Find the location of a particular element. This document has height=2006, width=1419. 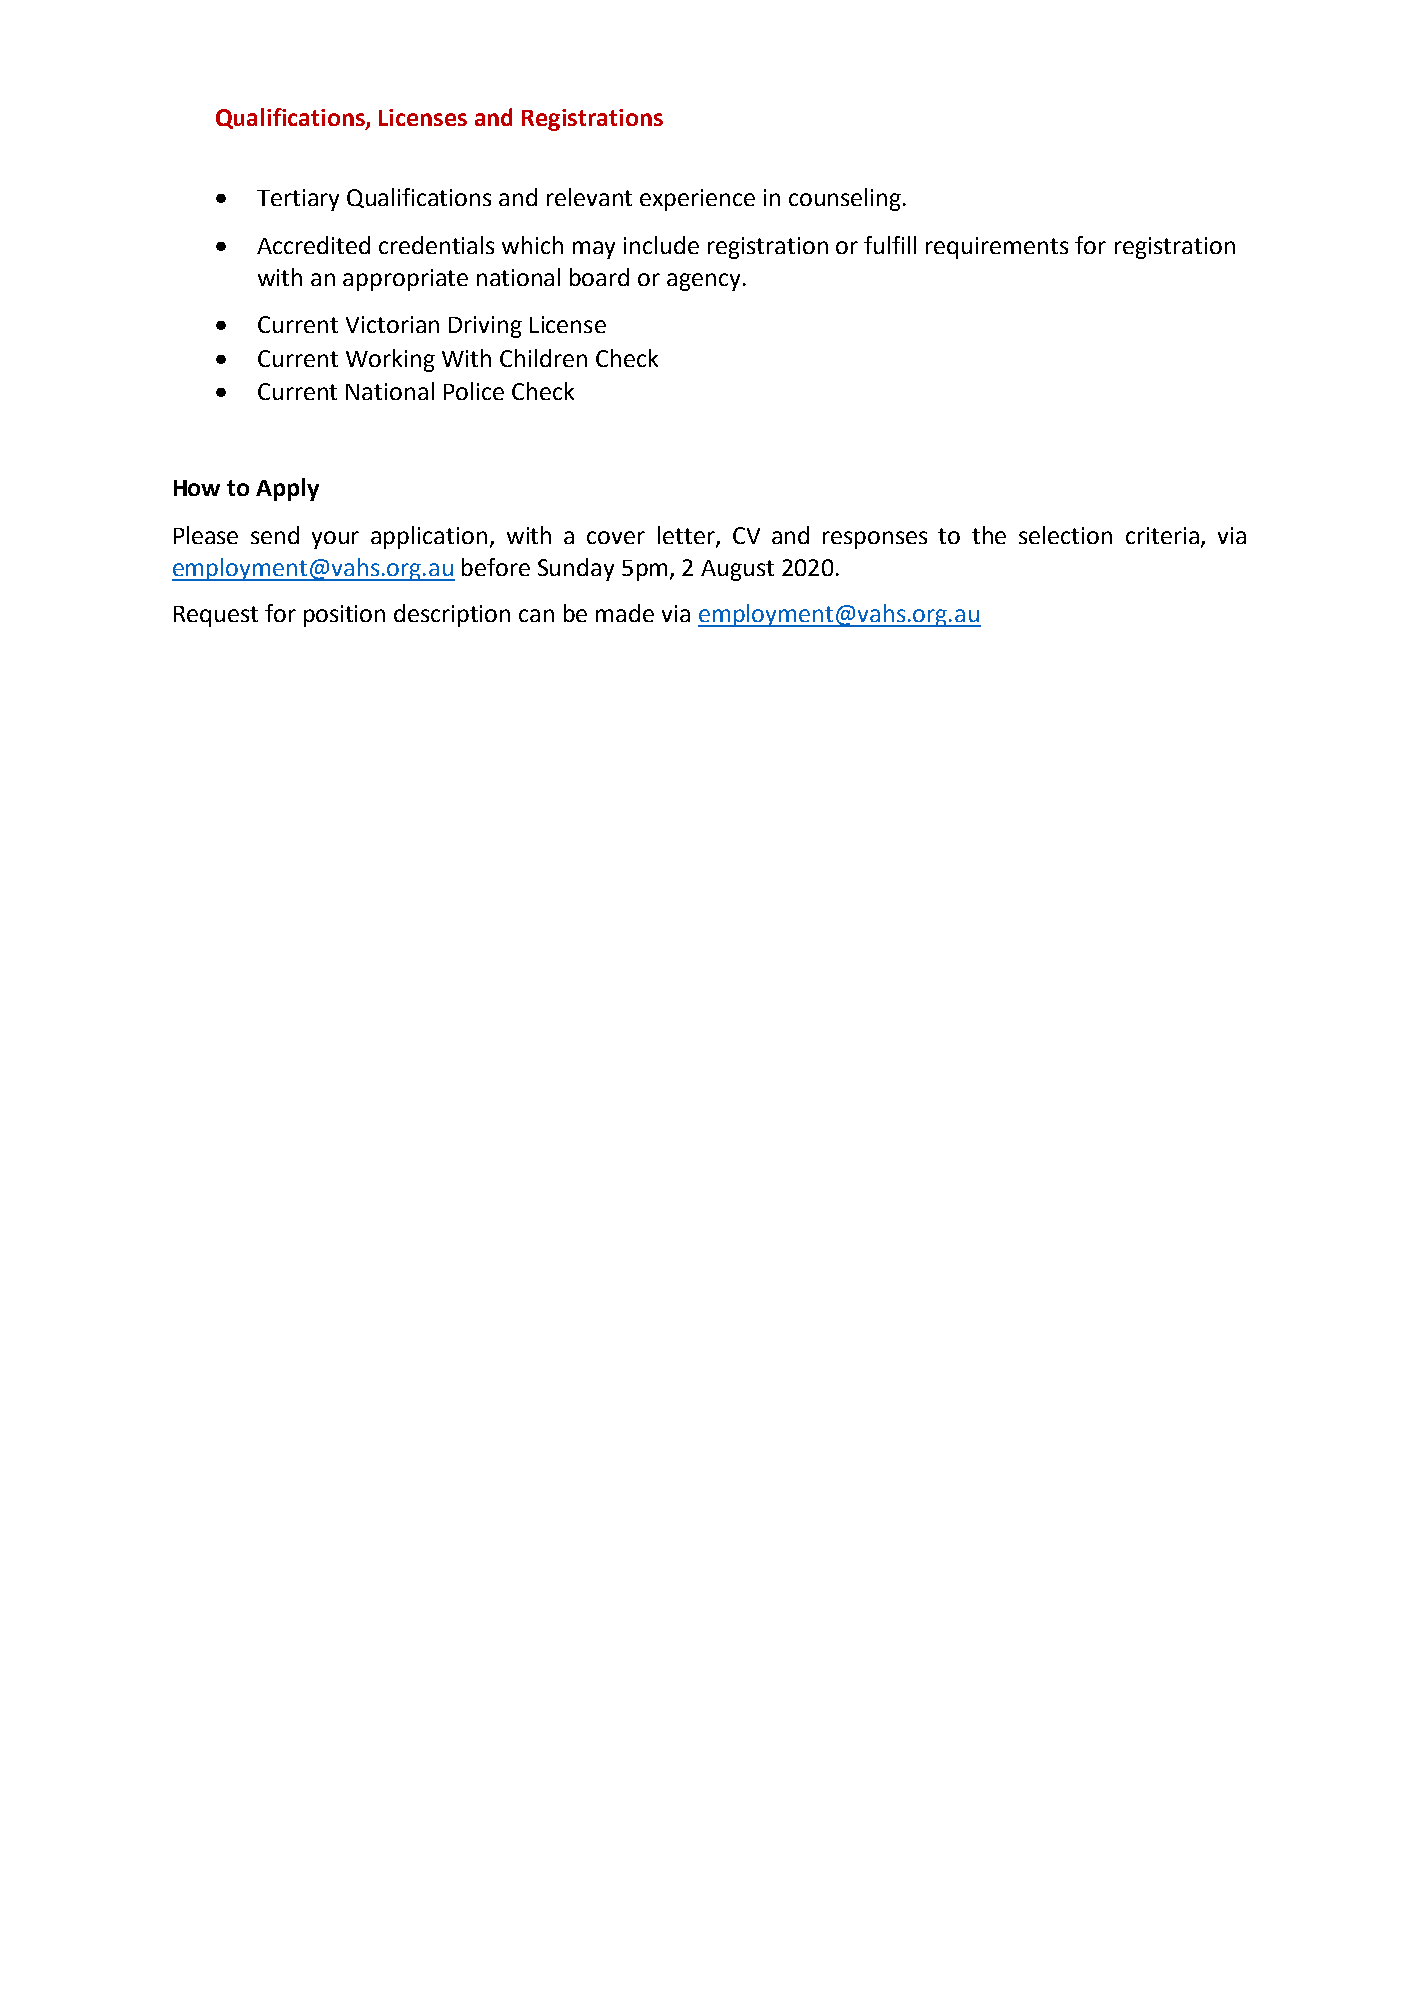

Police is located at coordinates (474, 391).
